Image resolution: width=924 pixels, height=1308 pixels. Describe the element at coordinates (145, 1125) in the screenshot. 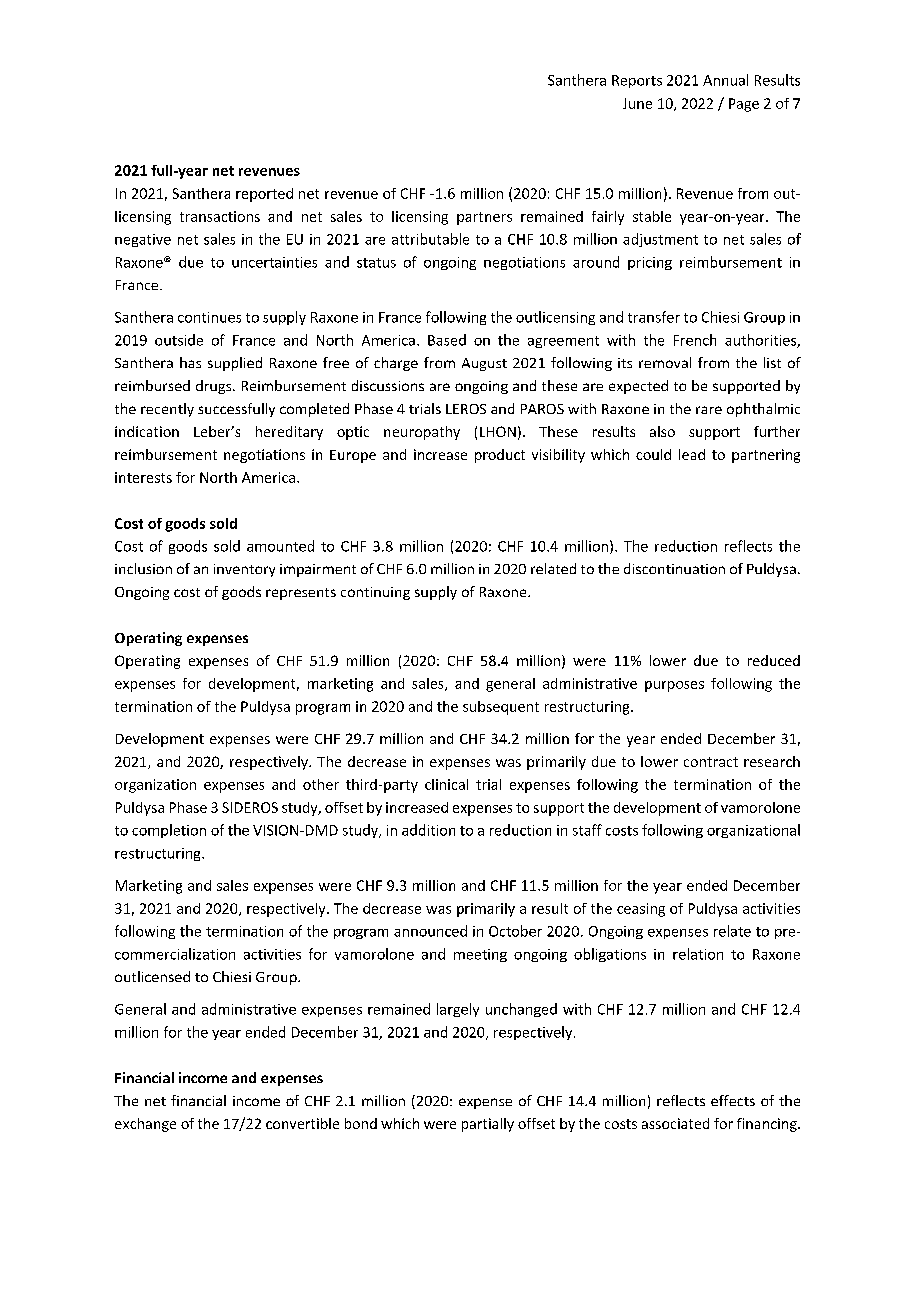

I see `exchange` at that location.
